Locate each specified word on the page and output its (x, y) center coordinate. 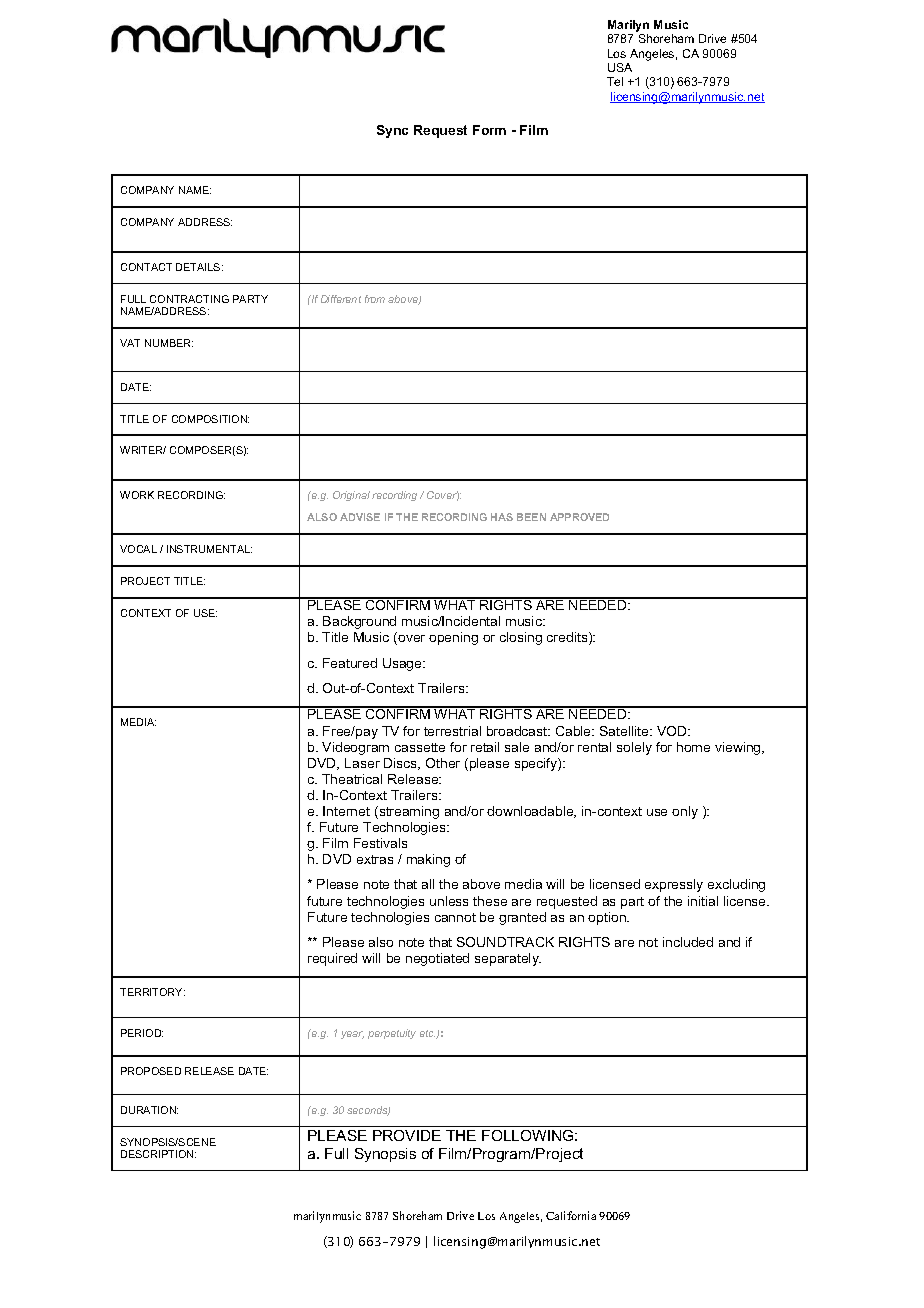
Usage (403, 664)
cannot (455, 917)
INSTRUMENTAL (209, 549)
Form (489, 130)
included (688, 942)
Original (351, 496)
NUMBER (169, 343)
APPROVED (579, 517)
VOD (673, 731)
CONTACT (146, 267)
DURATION (149, 1110)
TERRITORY (152, 992)
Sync (392, 131)
